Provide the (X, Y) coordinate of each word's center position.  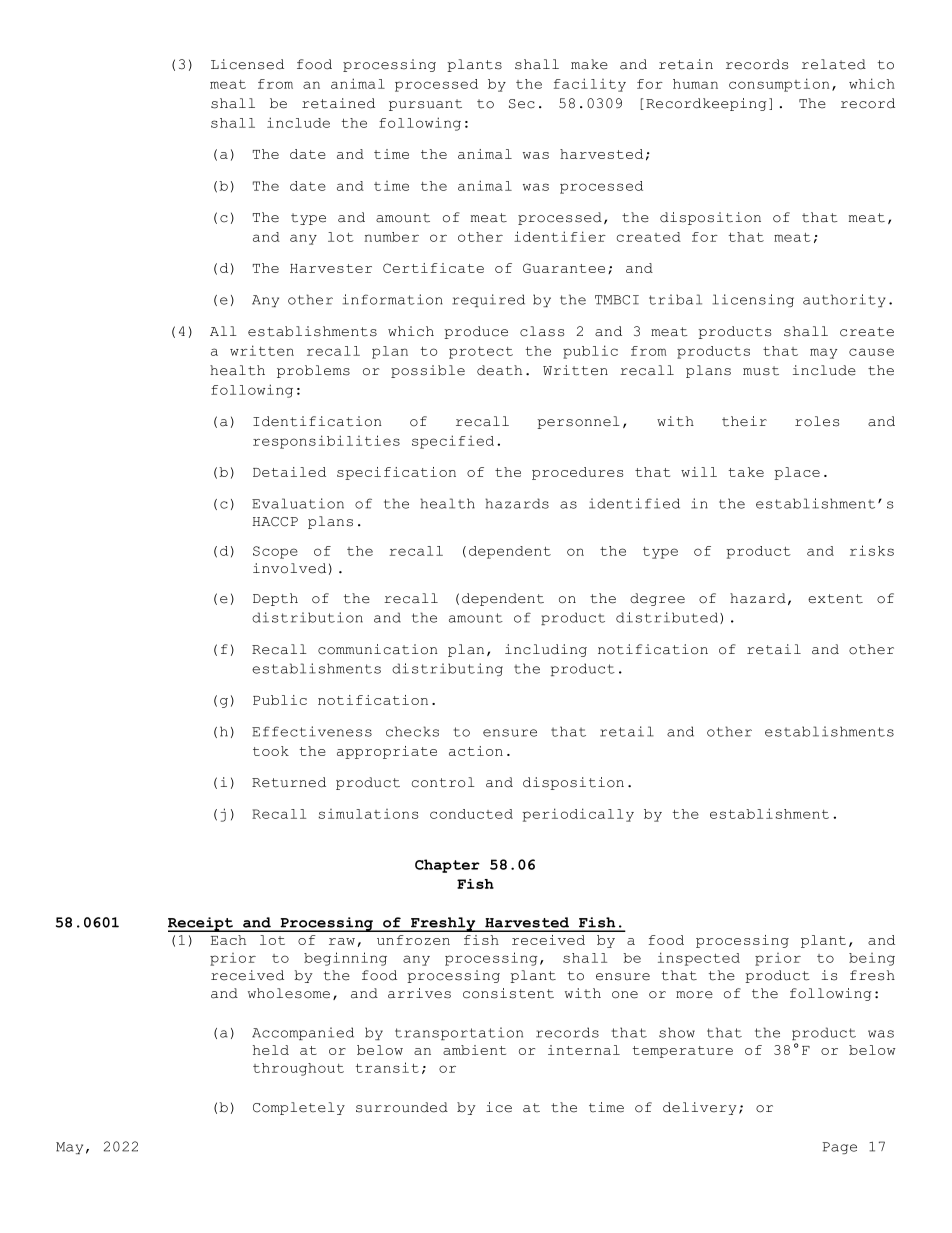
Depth (275, 599)
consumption (779, 85)
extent (835, 599)
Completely (299, 1108)
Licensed (247, 64)
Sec (522, 104)
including (546, 650)
